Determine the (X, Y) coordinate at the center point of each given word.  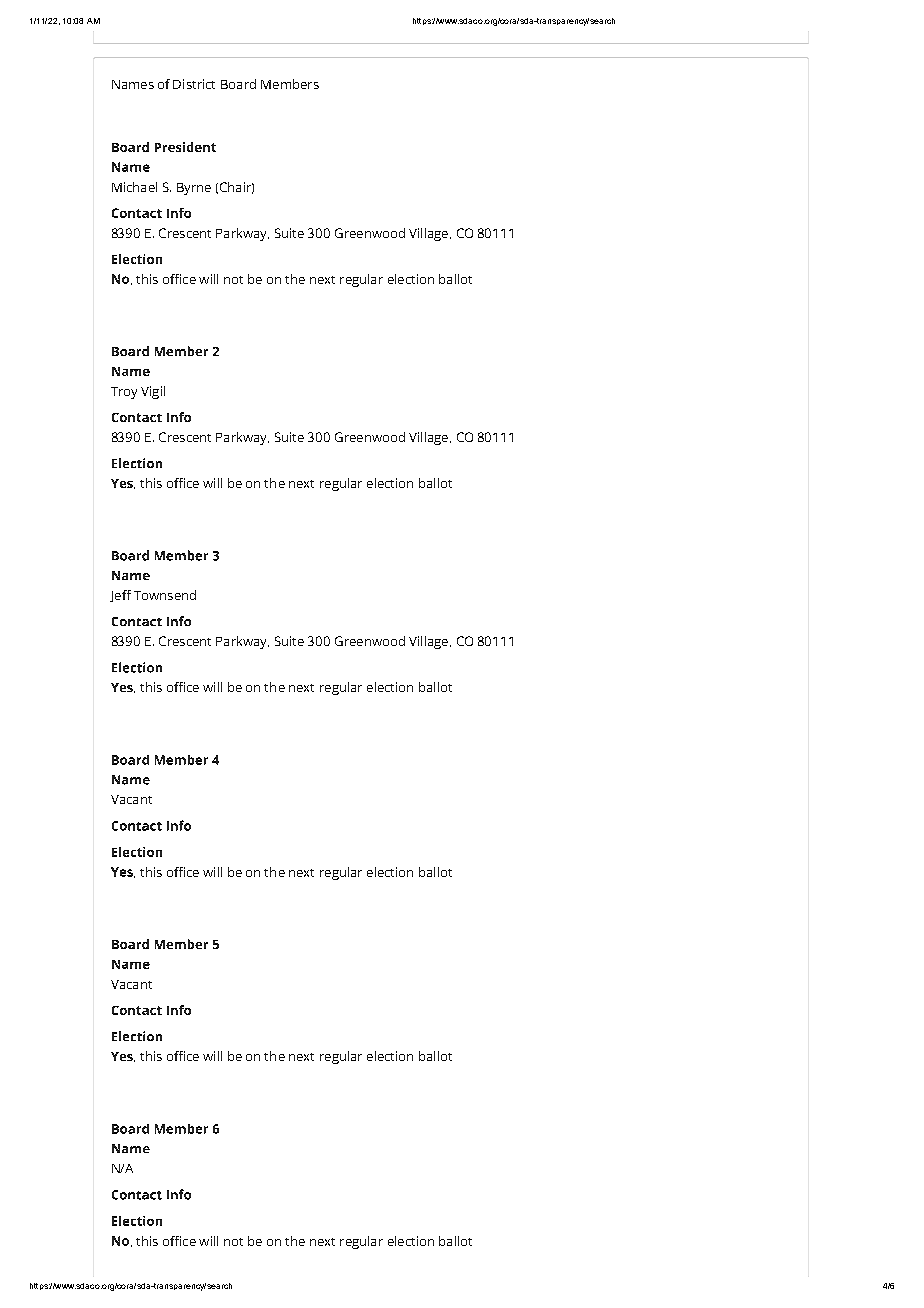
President (185, 147)
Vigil (153, 392)
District (194, 84)
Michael (134, 187)
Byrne (194, 189)
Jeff (120, 596)
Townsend (165, 595)
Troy (124, 393)
